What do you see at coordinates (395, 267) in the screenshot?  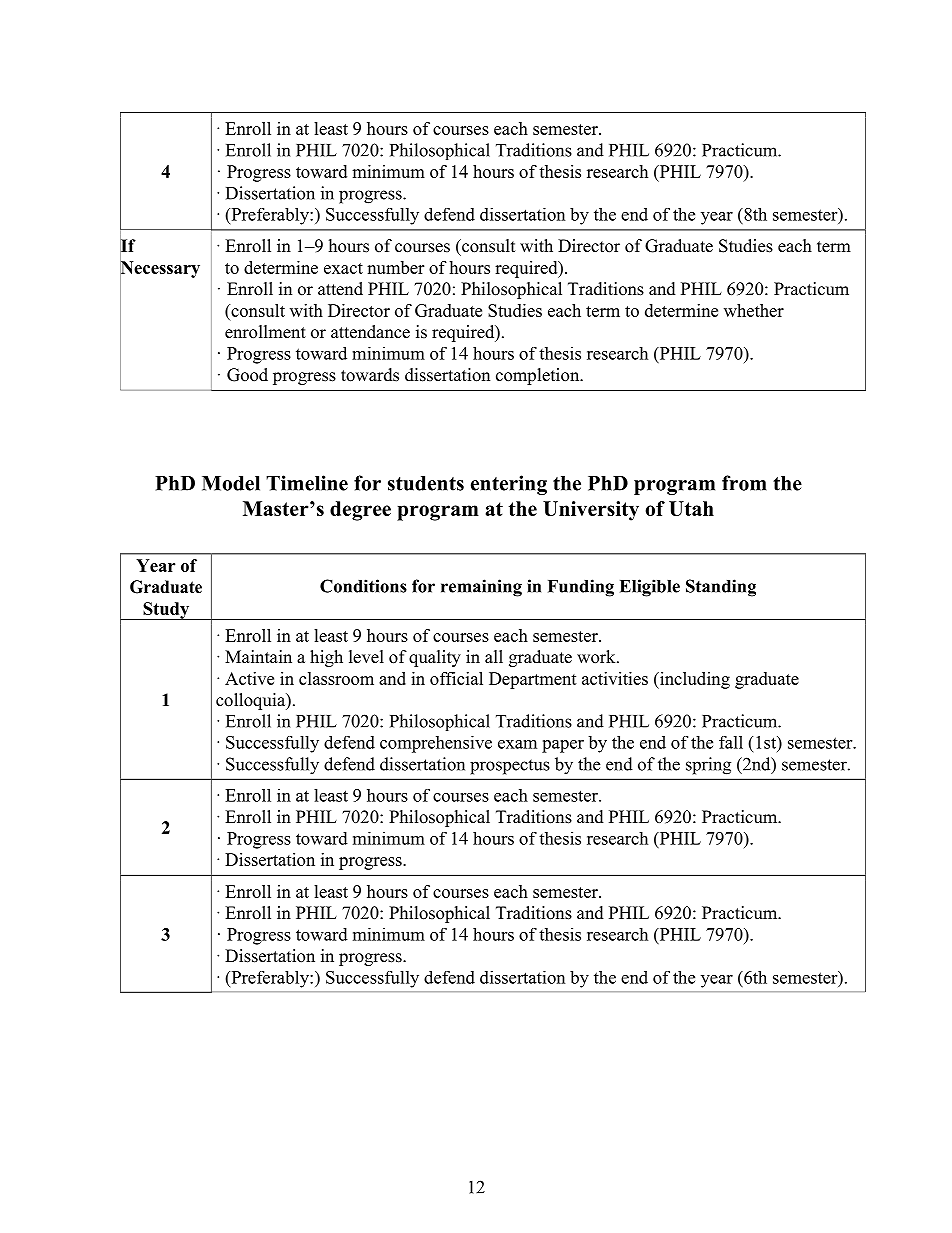 I see `number` at bounding box center [395, 267].
